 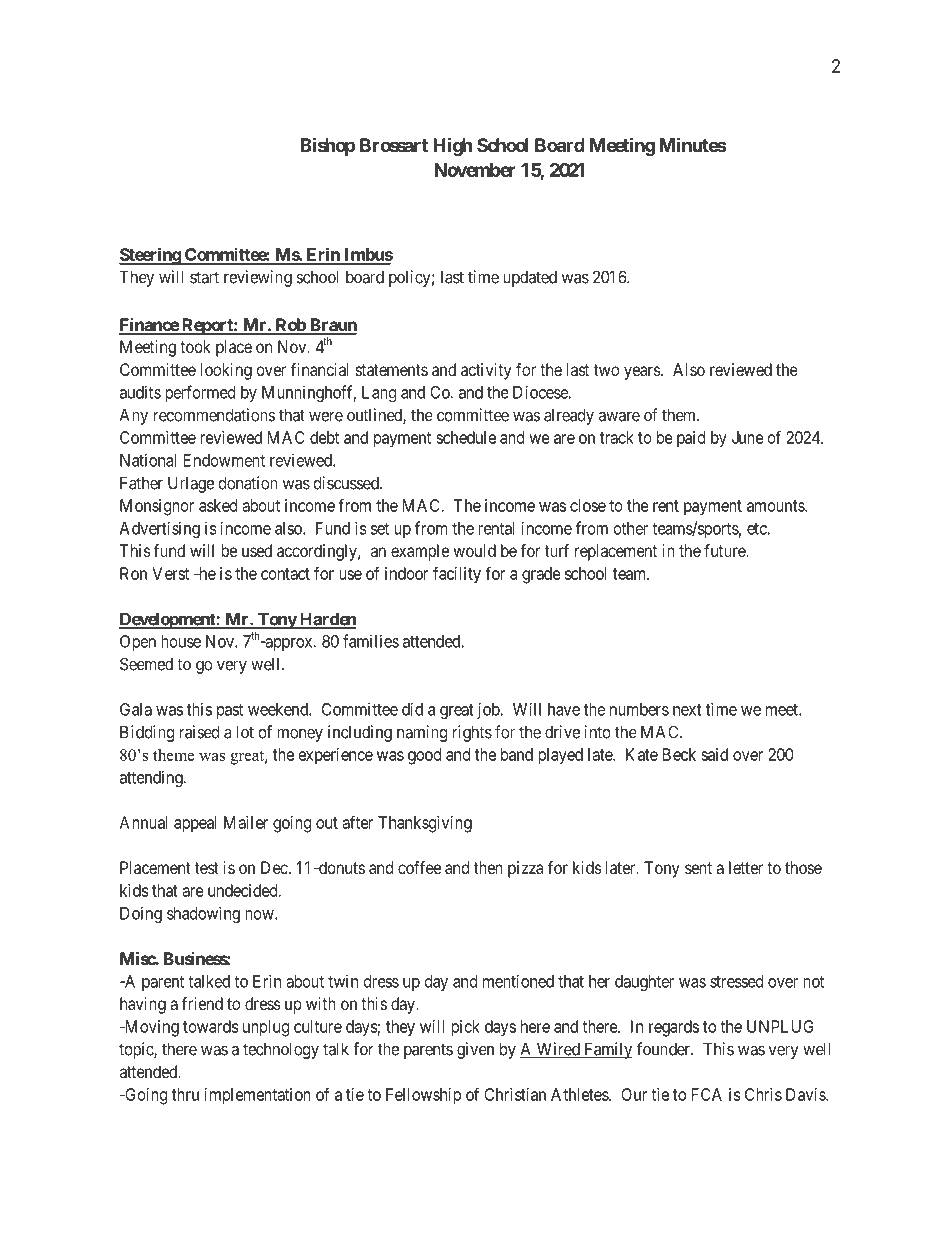 I want to click on house, so click(x=181, y=641).
